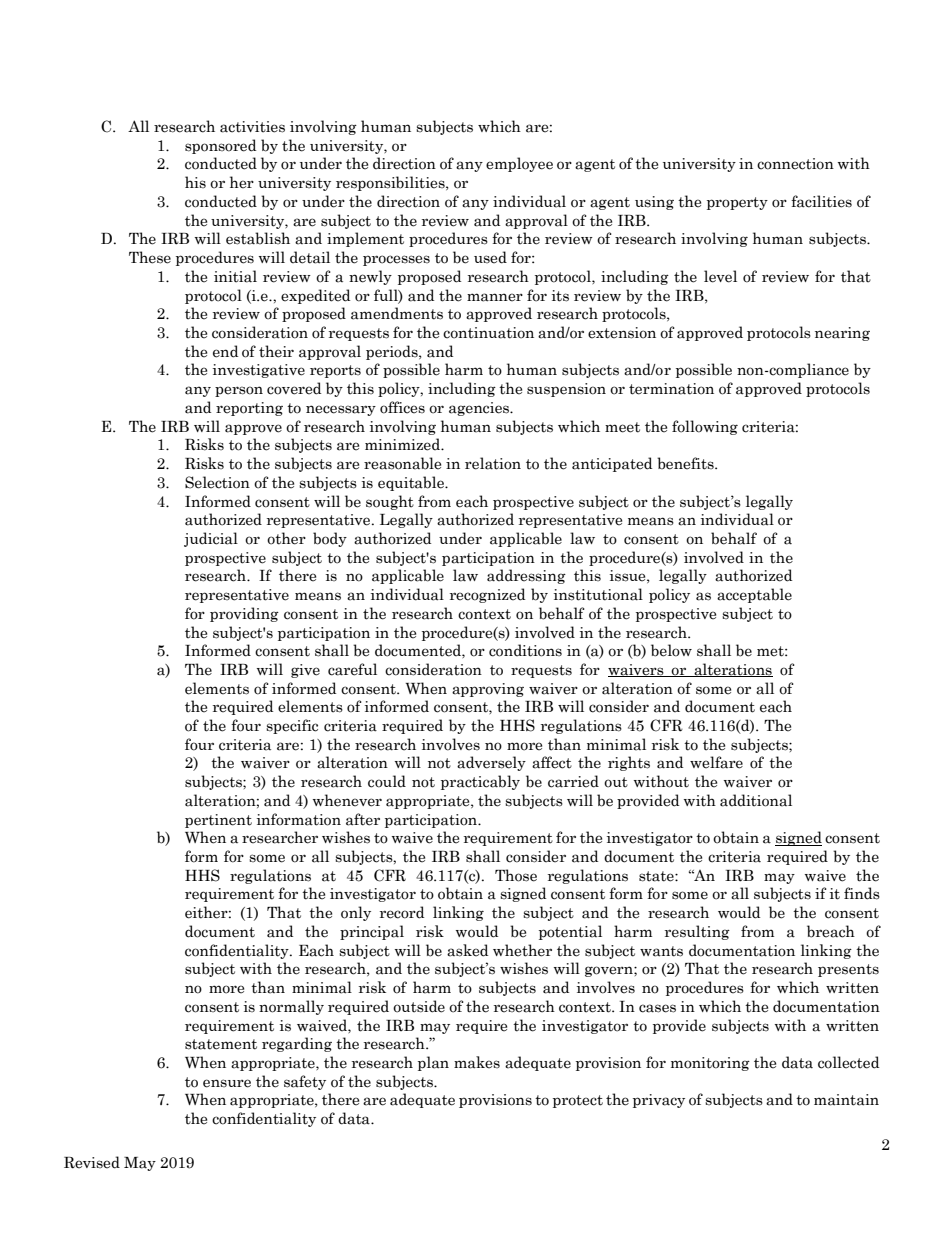 Image resolution: width=952 pixels, height=1233 pixels. Describe the element at coordinates (239, 391) in the screenshot. I see `person` at that location.
